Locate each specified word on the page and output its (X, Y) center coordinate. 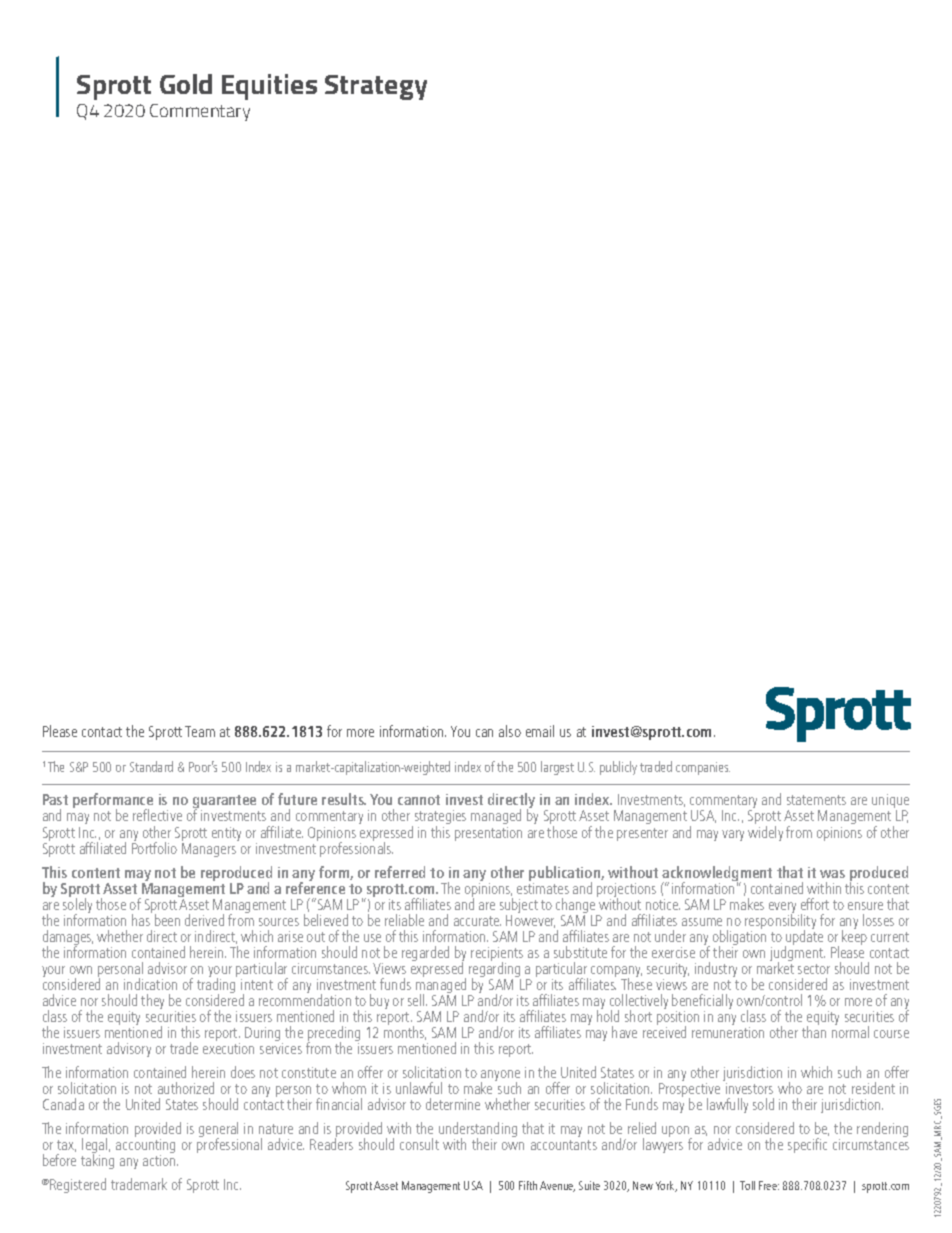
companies (703, 768)
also (510, 731)
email (540, 731)
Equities (269, 87)
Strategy (376, 87)
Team (200, 731)
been (167, 920)
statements (816, 800)
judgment (797, 954)
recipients (497, 955)
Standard (151, 766)
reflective (157, 815)
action (160, 1160)
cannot (419, 800)
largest (557, 768)
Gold (186, 84)
